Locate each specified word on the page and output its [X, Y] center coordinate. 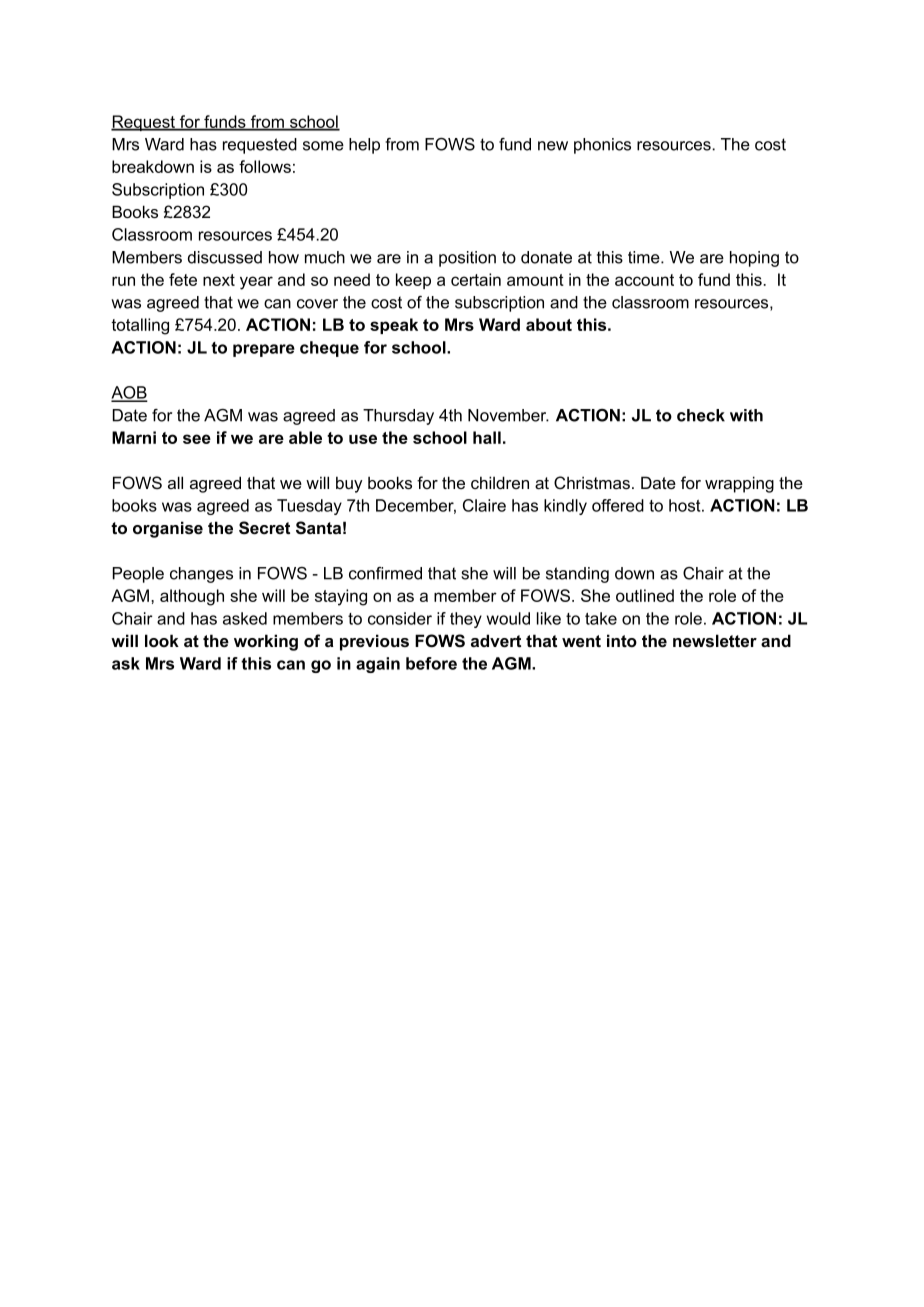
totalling [140, 326]
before [431, 663]
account [644, 280]
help [364, 146]
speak [394, 326]
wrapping [739, 484]
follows [265, 166]
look [162, 640]
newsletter [715, 640]
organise [168, 529]
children [500, 482]
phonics [602, 146]
